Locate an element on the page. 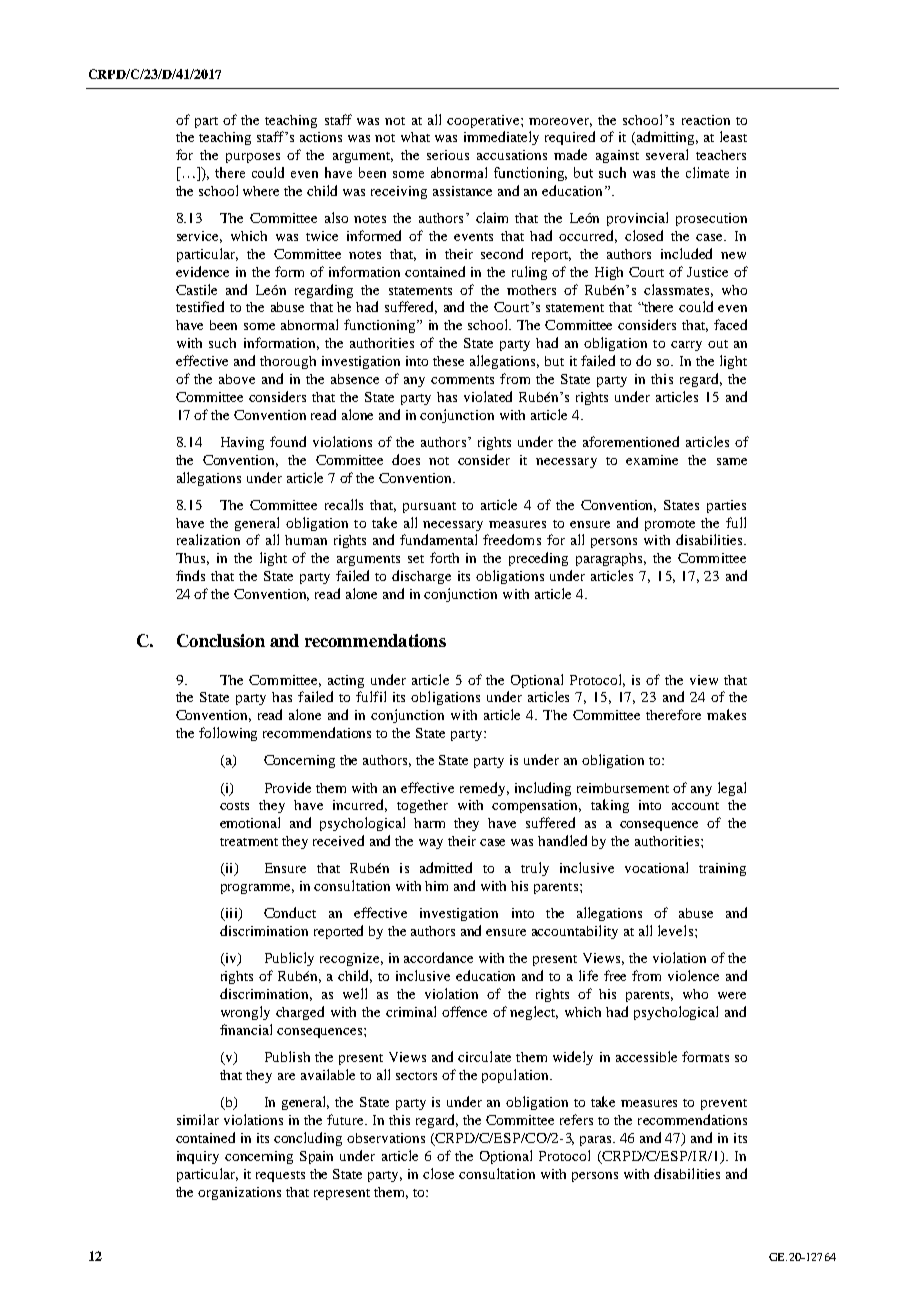 The width and height of the image is (924, 1308). Publicly is located at coordinates (289, 959).
